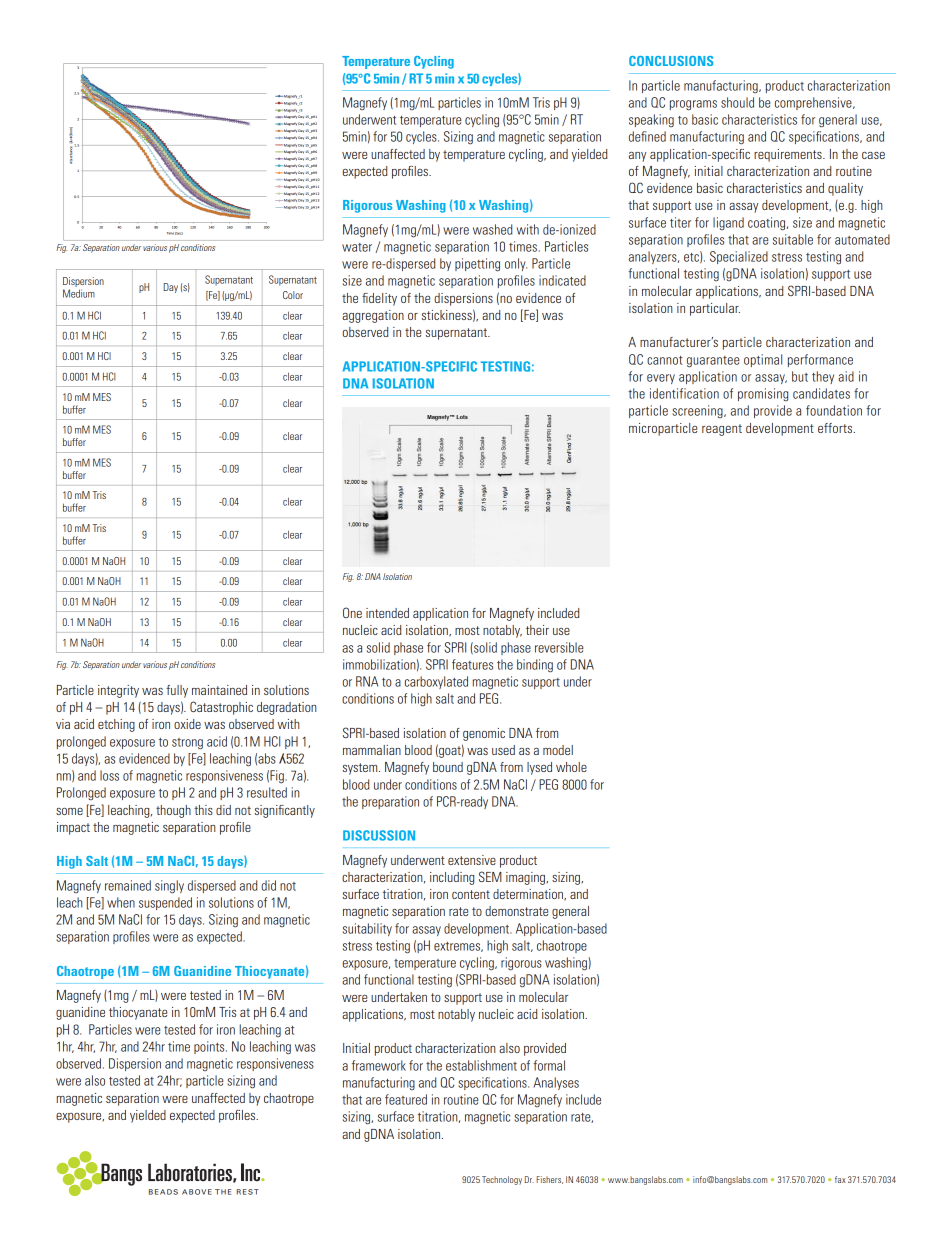 This screenshot has height=1233, width=952. What do you see at coordinates (357, 247) in the screenshot?
I see `water` at bounding box center [357, 247].
